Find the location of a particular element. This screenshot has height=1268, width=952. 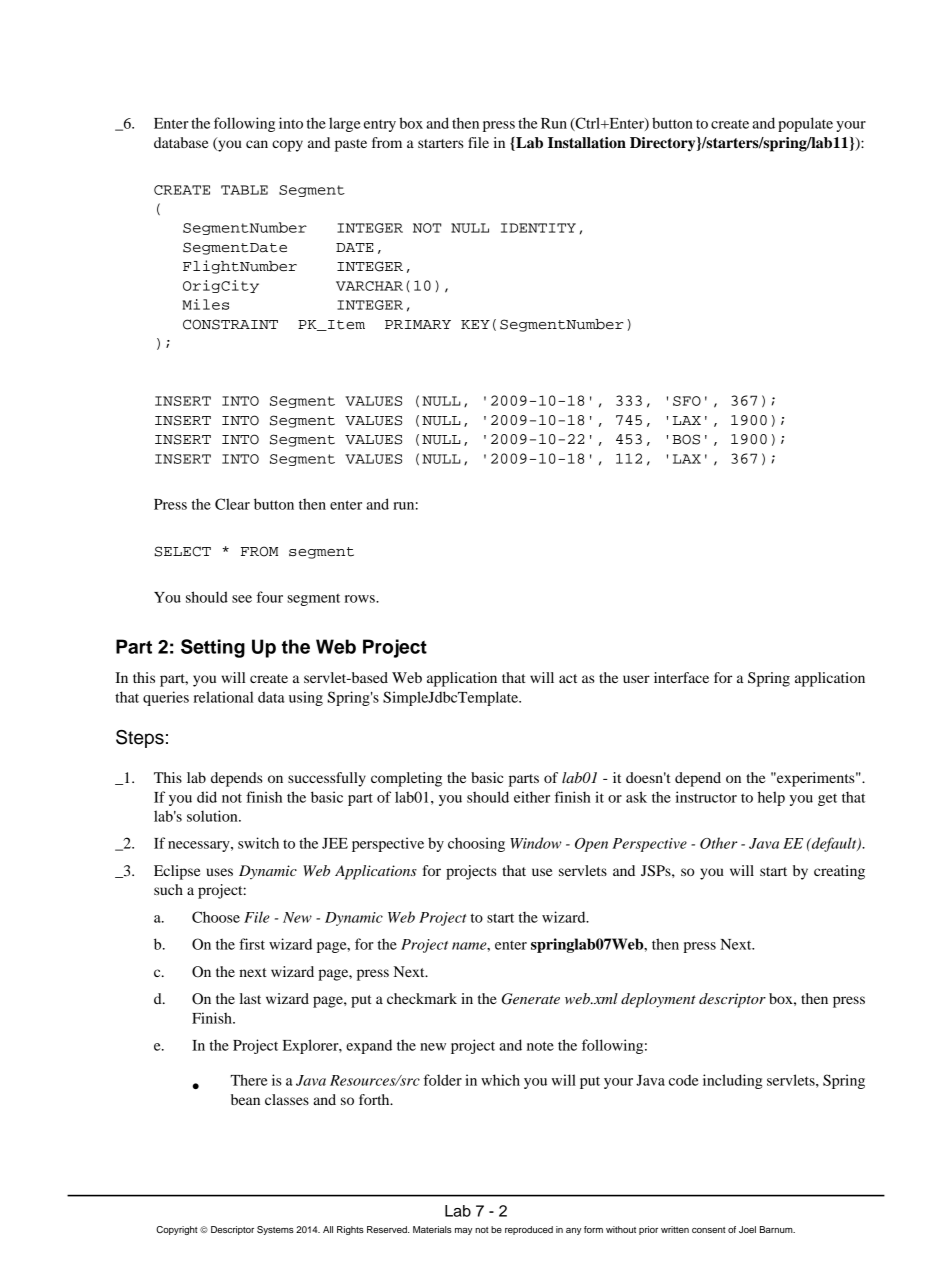

Systems is located at coordinates (275, 1230).
